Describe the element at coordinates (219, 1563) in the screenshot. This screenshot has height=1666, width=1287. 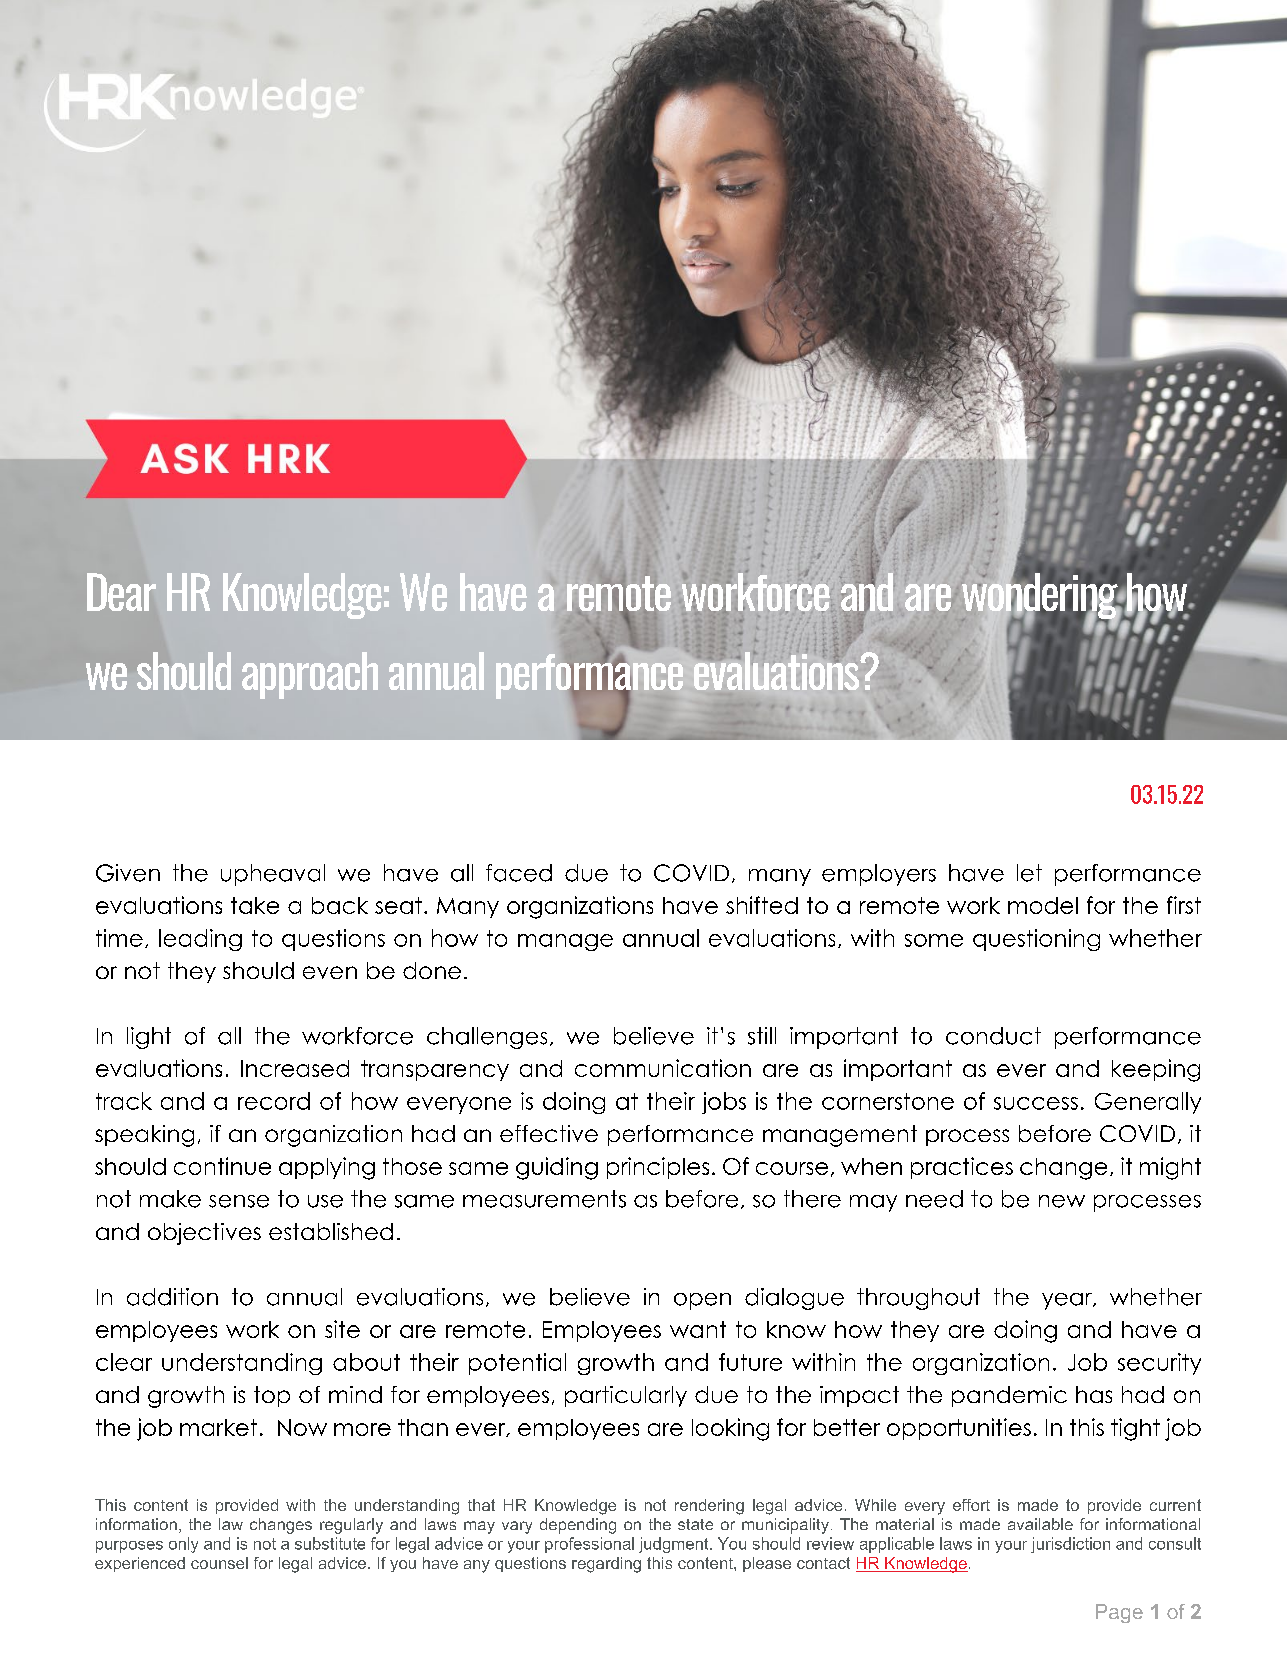
I see `counsel` at that location.
